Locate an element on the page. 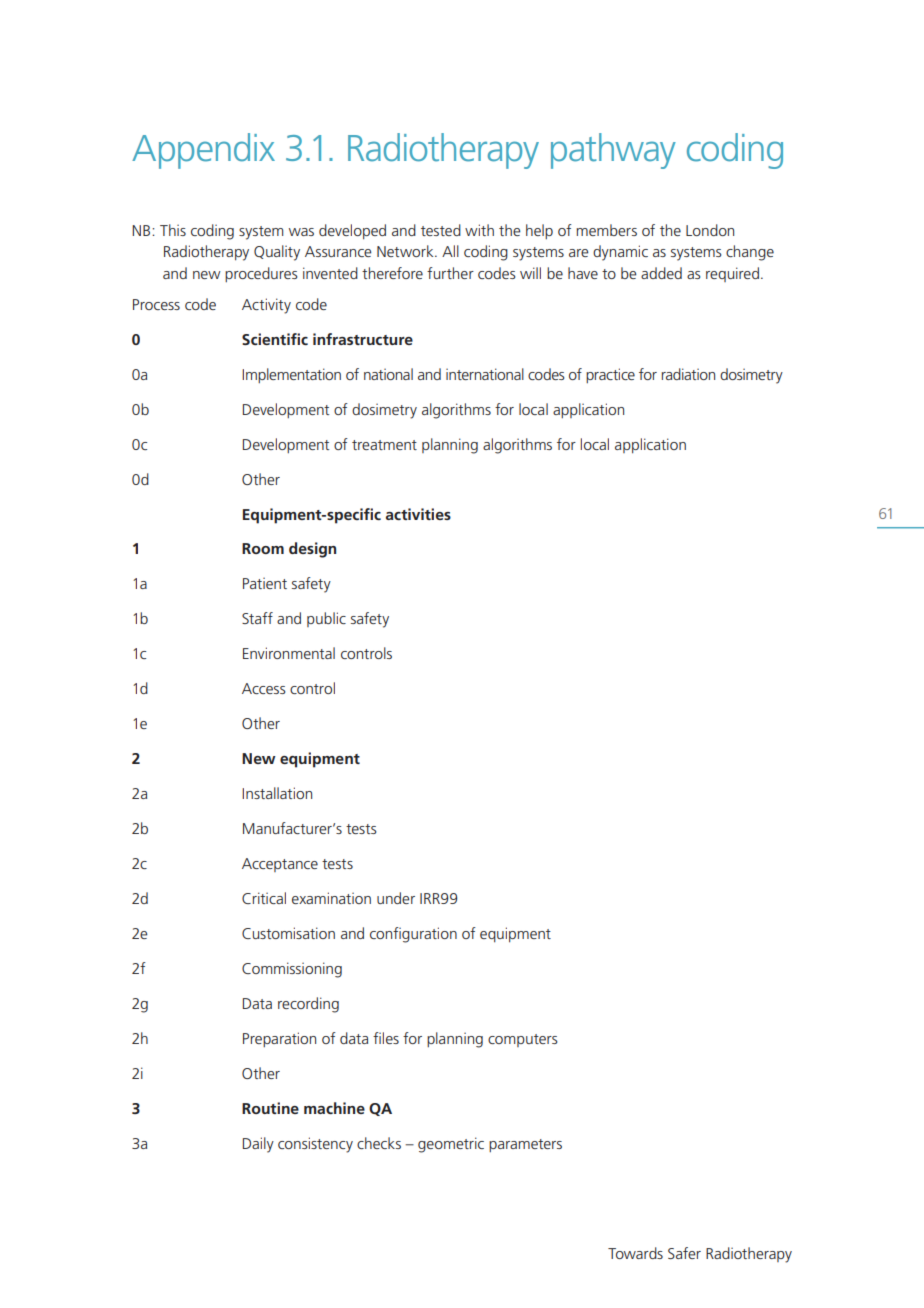  Appendix is located at coordinates (203, 151).
